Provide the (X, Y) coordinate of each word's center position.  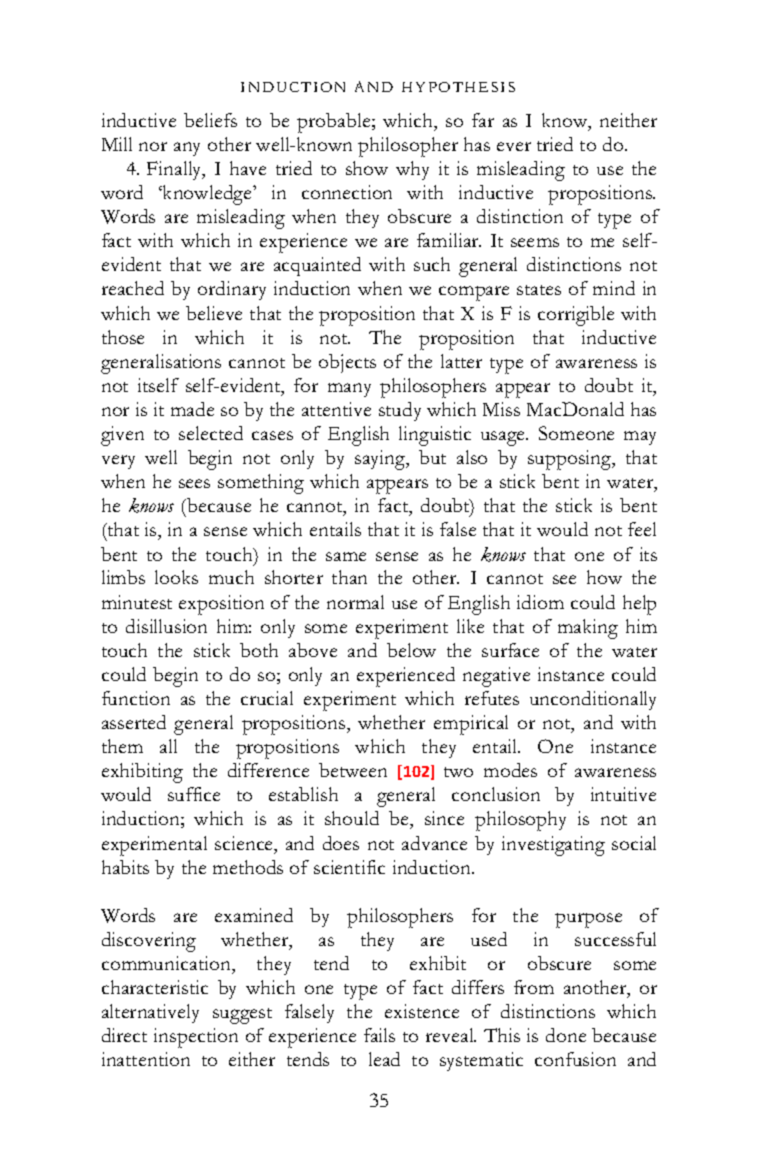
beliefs (210, 120)
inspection (196, 1038)
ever (514, 146)
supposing (571, 460)
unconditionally (593, 700)
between (353, 770)
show (367, 168)
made (192, 409)
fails (379, 1035)
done (566, 1035)
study (400, 411)
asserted (134, 722)
